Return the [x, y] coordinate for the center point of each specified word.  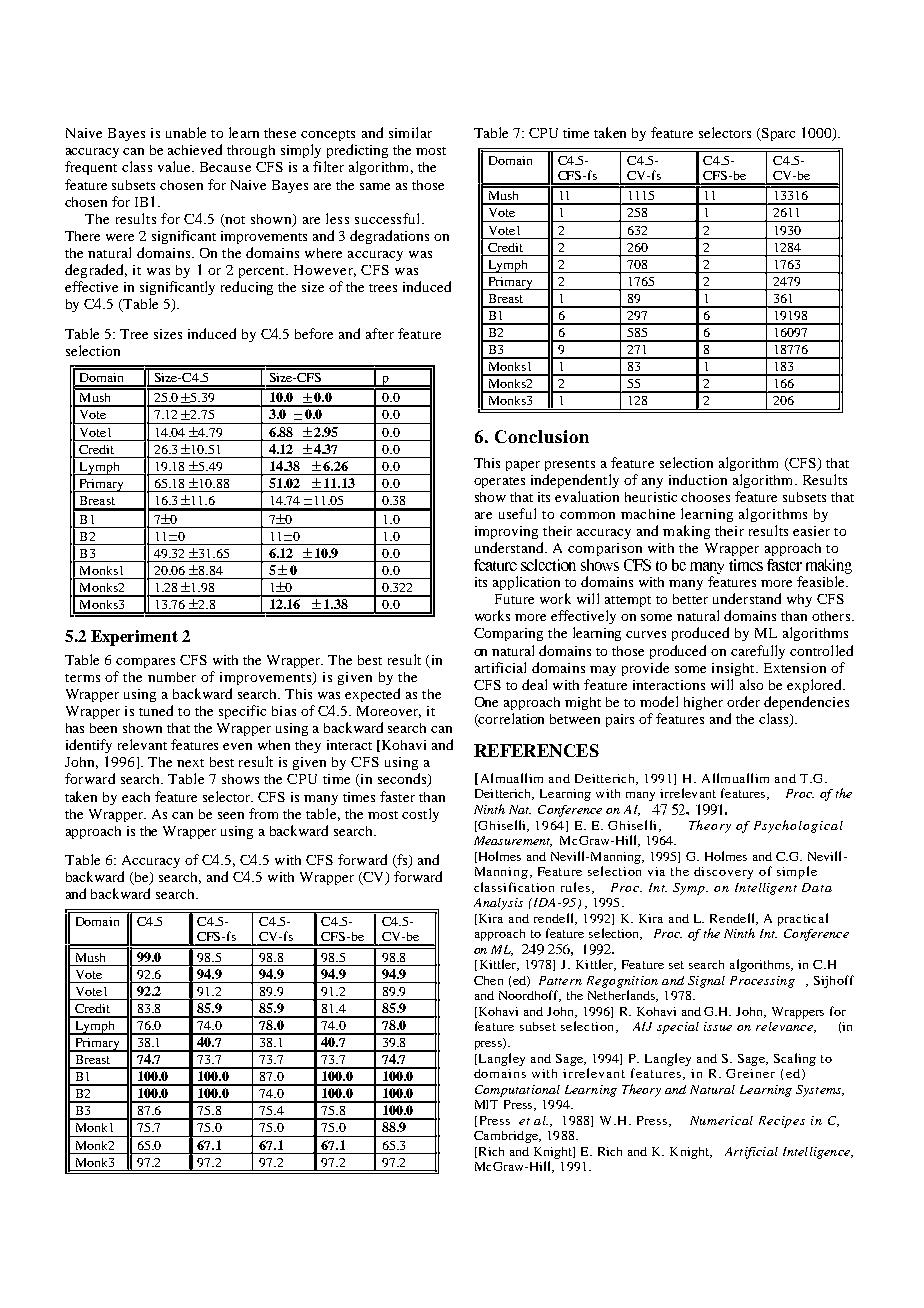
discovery [723, 873]
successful [389, 218]
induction [698, 479]
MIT [486, 1104]
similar [410, 132]
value [175, 166]
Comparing [508, 634]
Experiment [134, 638]
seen [231, 815]
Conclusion [542, 436]
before [314, 333]
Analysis [498, 904]
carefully [758, 652]
